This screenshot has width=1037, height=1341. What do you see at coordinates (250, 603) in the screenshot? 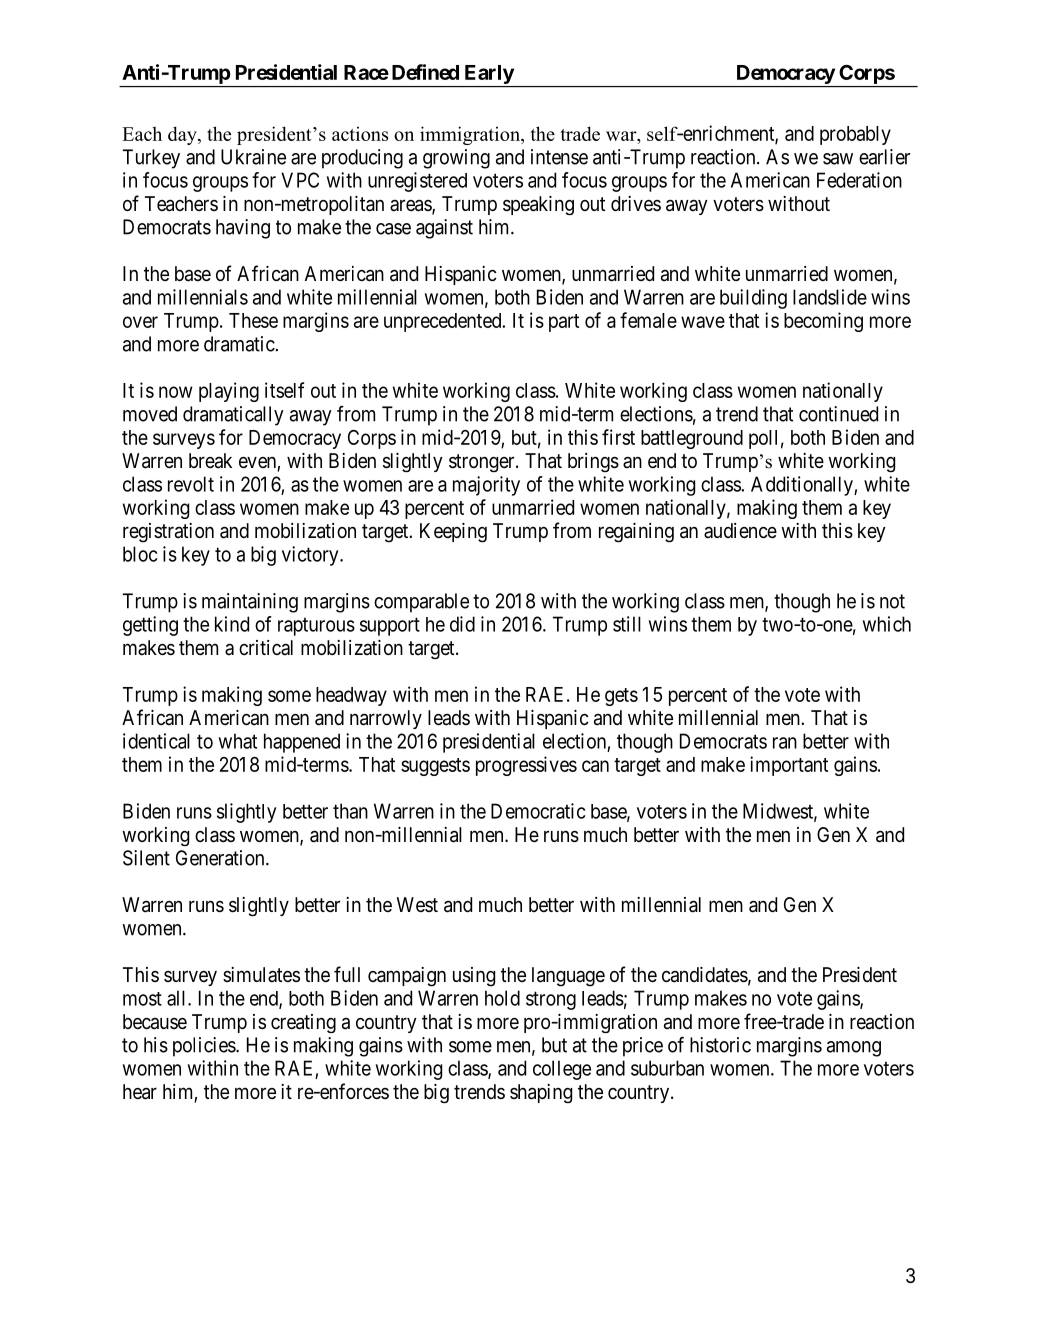
I see `maintaining` at bounding box center [250, 603].
